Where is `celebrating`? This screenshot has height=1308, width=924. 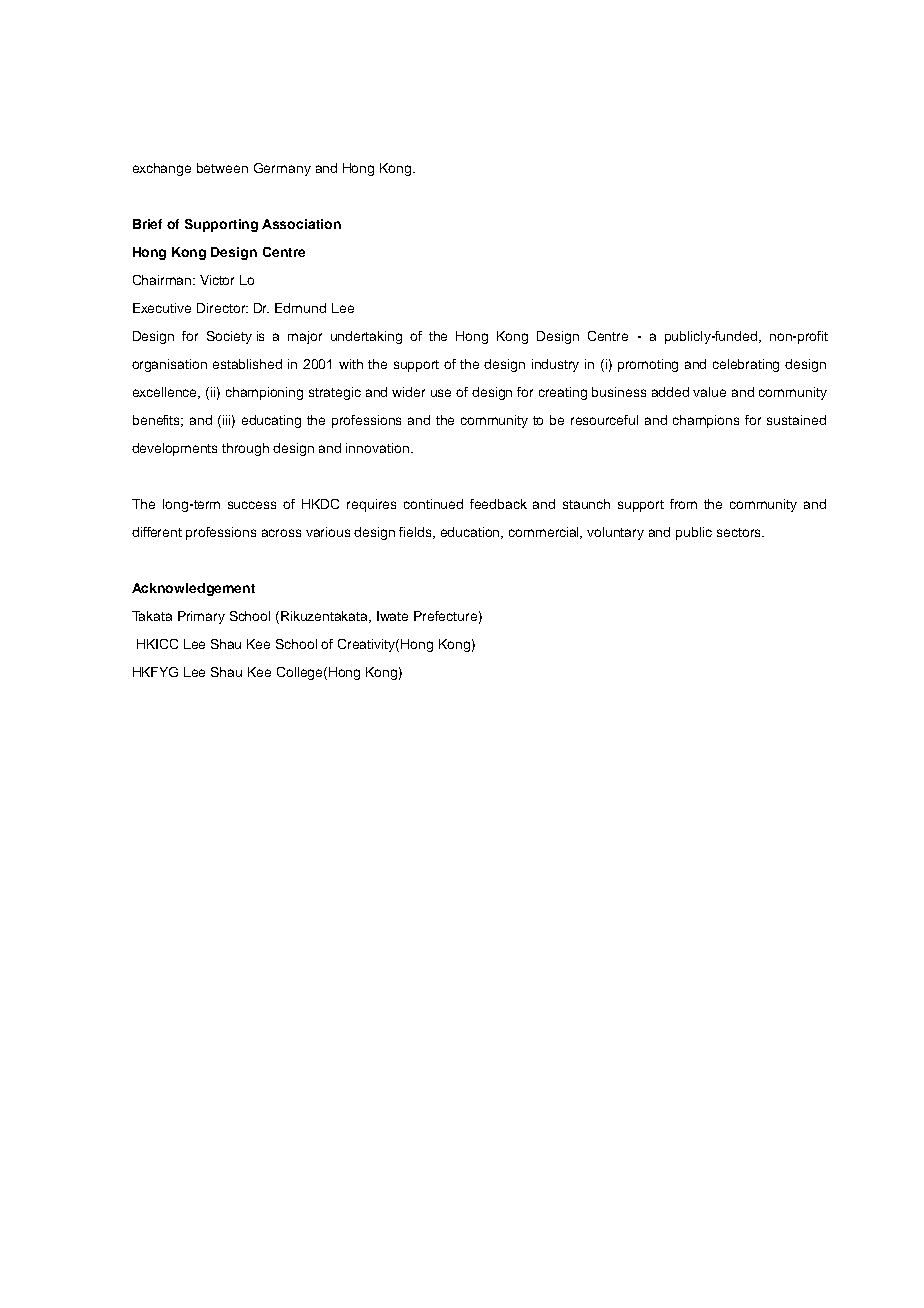 celebrating is located at coordinates (746, 365).
